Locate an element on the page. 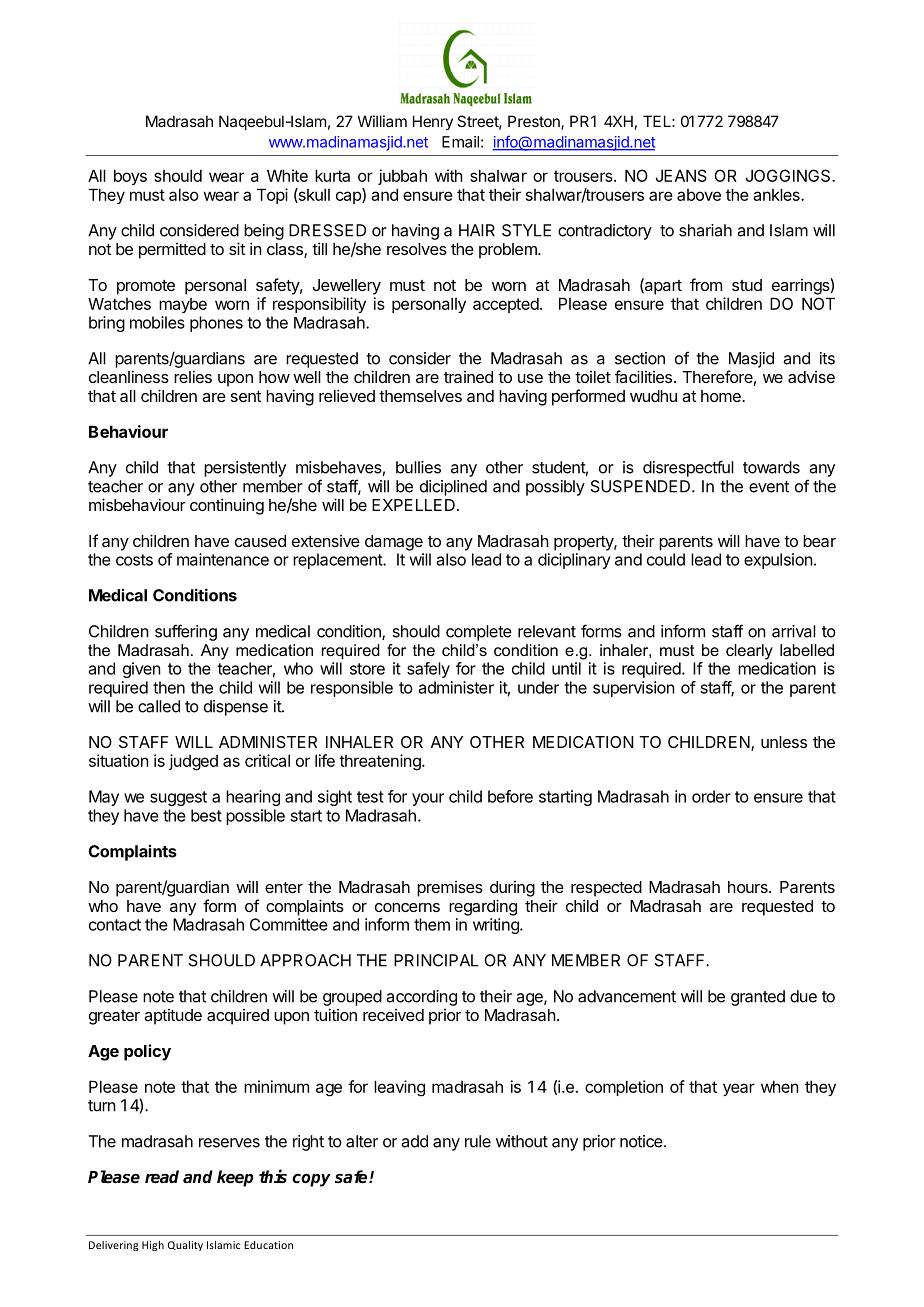  relies is located at coordinates (193, 376).
